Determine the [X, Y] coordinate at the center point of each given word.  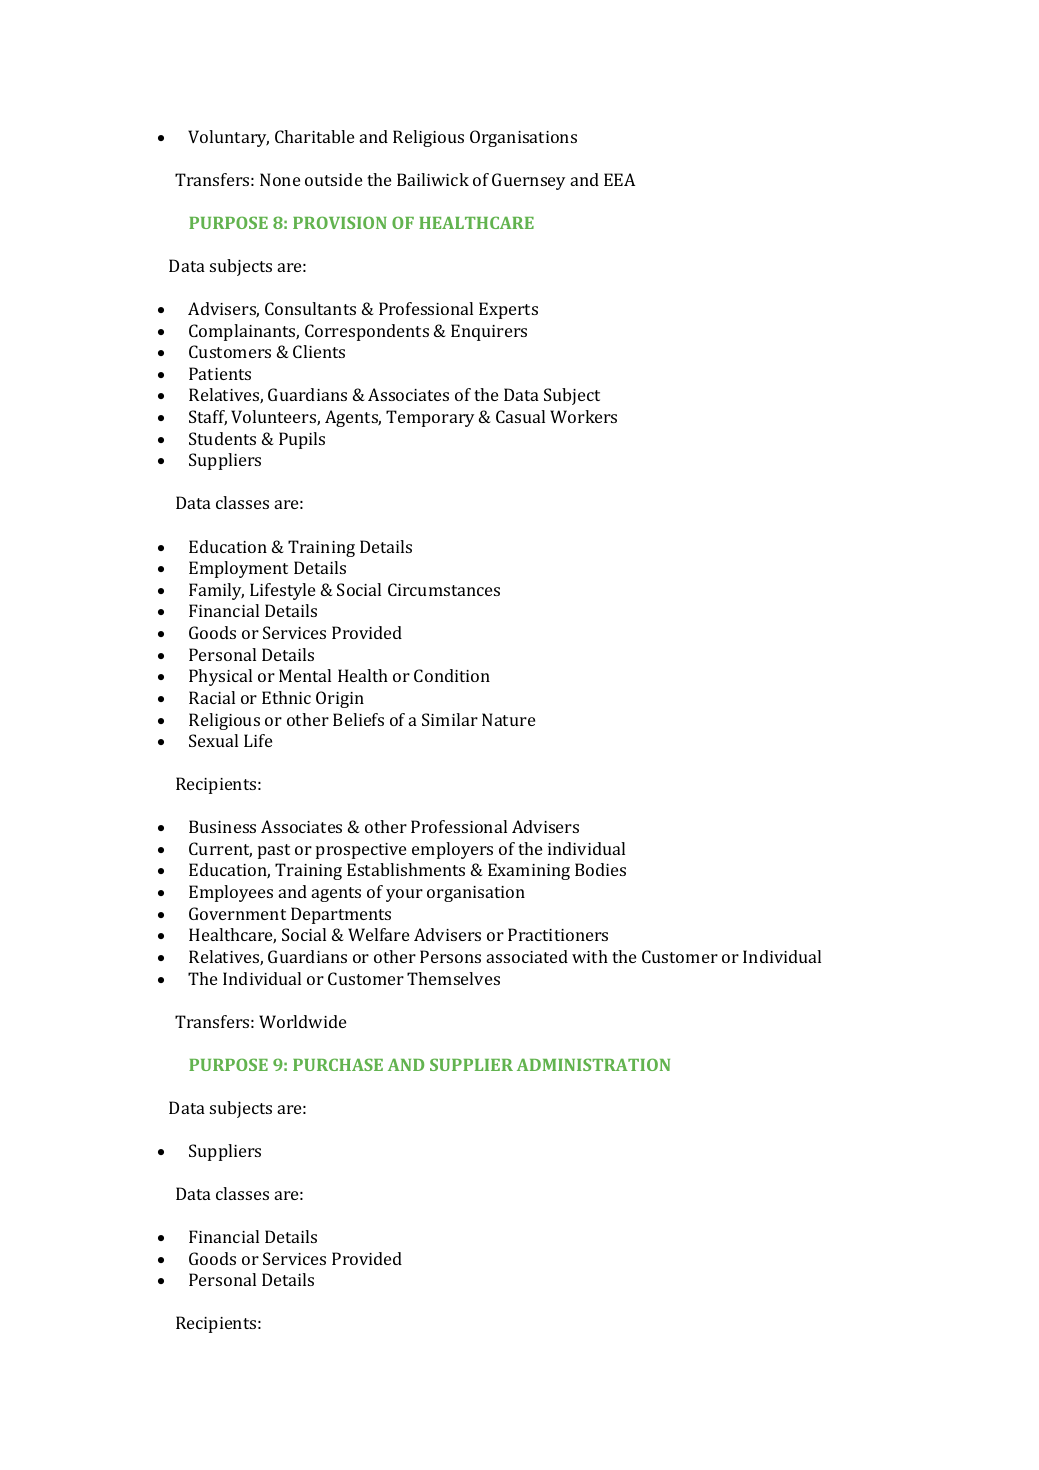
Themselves [453, 978]
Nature [508, 719]
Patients [220, 373]
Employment [238, 569]
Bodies [600, 869]
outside [333, 179]
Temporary [430, 418]
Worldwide [302, 1021]
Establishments [406, 869]
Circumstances [444, 589]
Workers [583, 416]
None [280, 179]
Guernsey [528, 181]
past [274, 851]
